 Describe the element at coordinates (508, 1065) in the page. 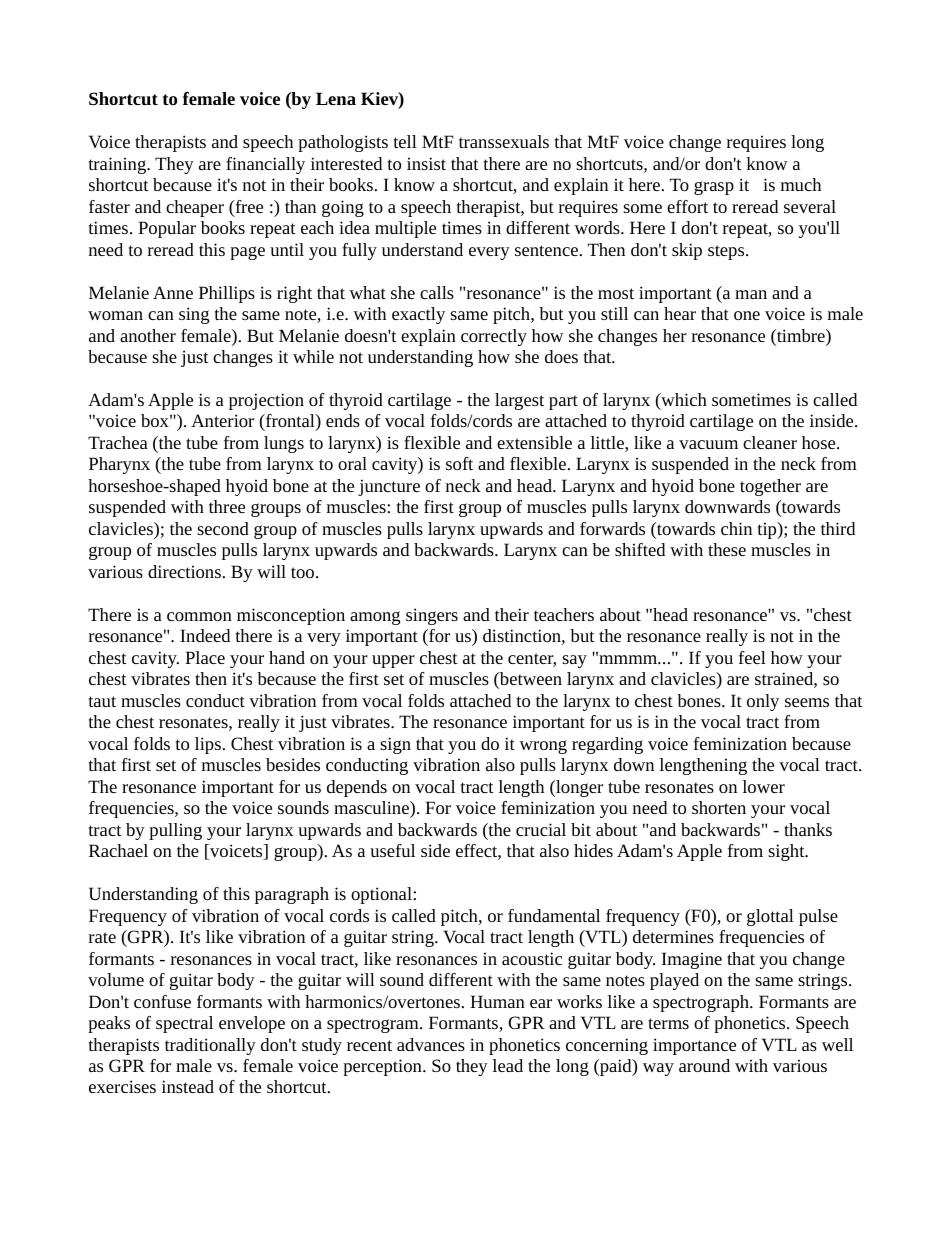

I see `lead` at that location.
